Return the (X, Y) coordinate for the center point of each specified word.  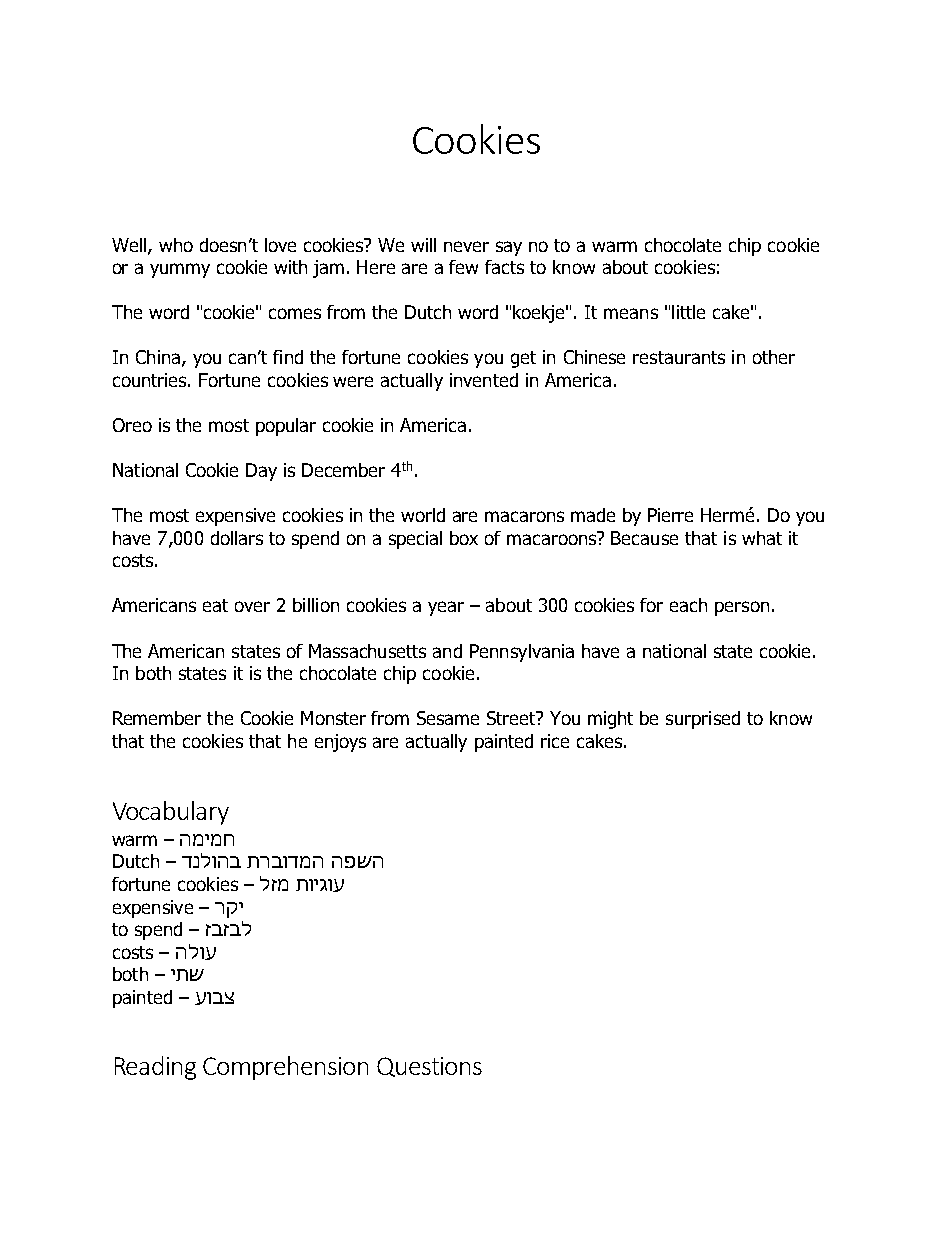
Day (261, 472)
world (423, 515)
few (463, 267)
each (688, 605)
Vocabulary (171, 813)
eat (215, 605)
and (447, 651)
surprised (703, 720)
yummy (180, 270)
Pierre (670, 515)
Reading (155, 1068)
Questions (429, 1067)
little (688, 312)
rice (555, 741)
